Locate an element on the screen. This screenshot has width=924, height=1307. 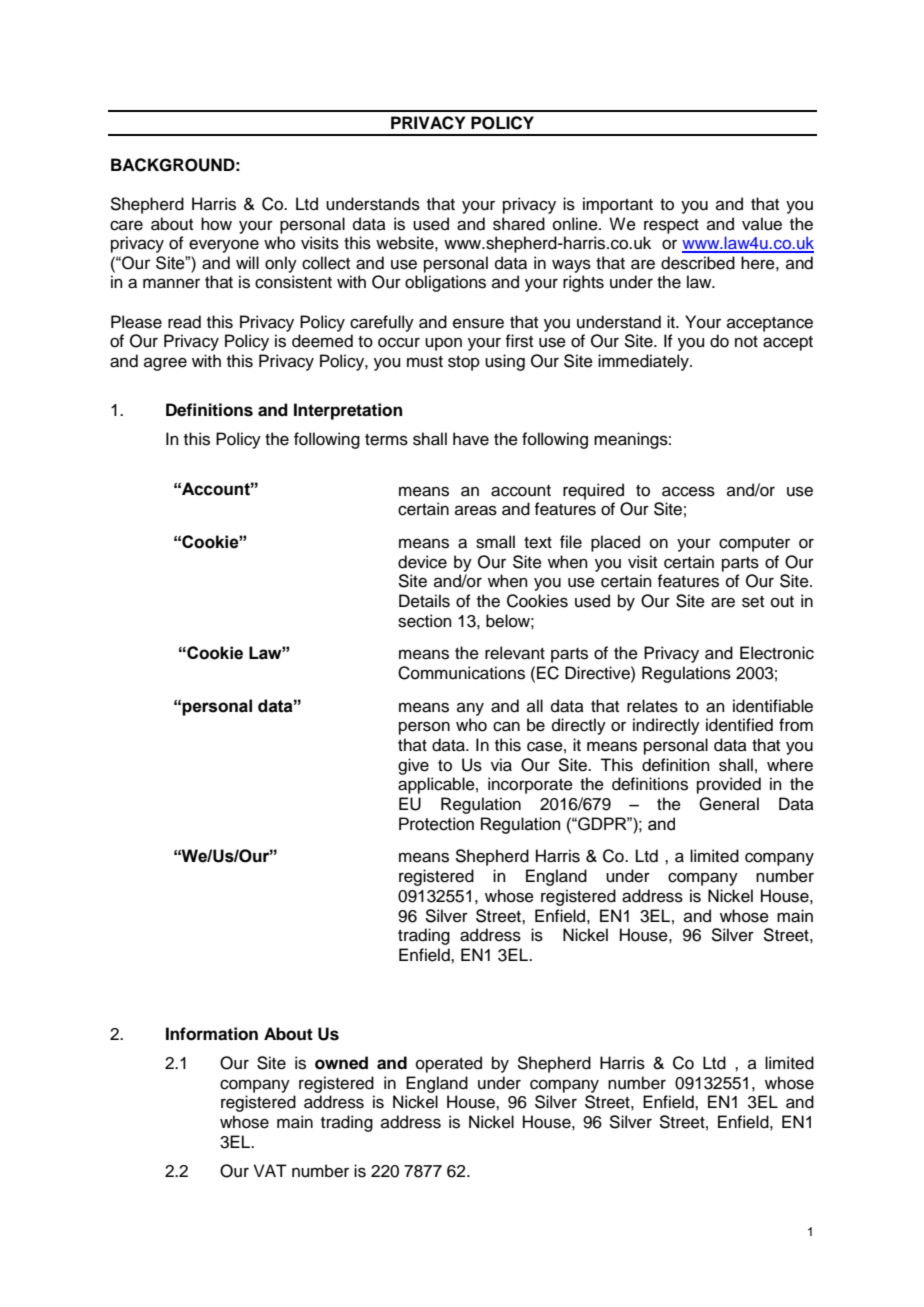
give is located at coordinates (413, 766).
